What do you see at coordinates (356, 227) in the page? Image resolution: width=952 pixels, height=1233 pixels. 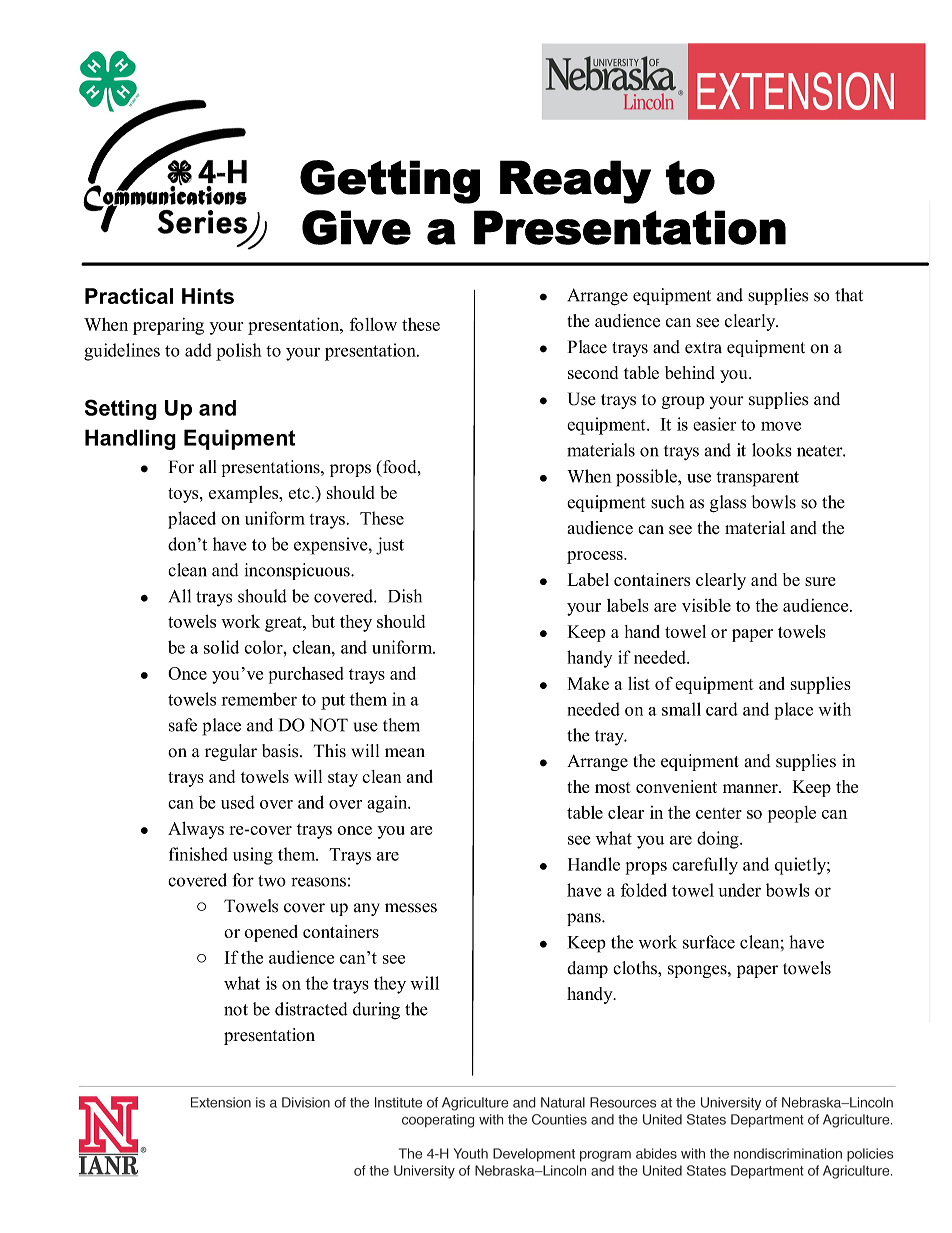 I see `Give` at bounding box center [356, 227].
